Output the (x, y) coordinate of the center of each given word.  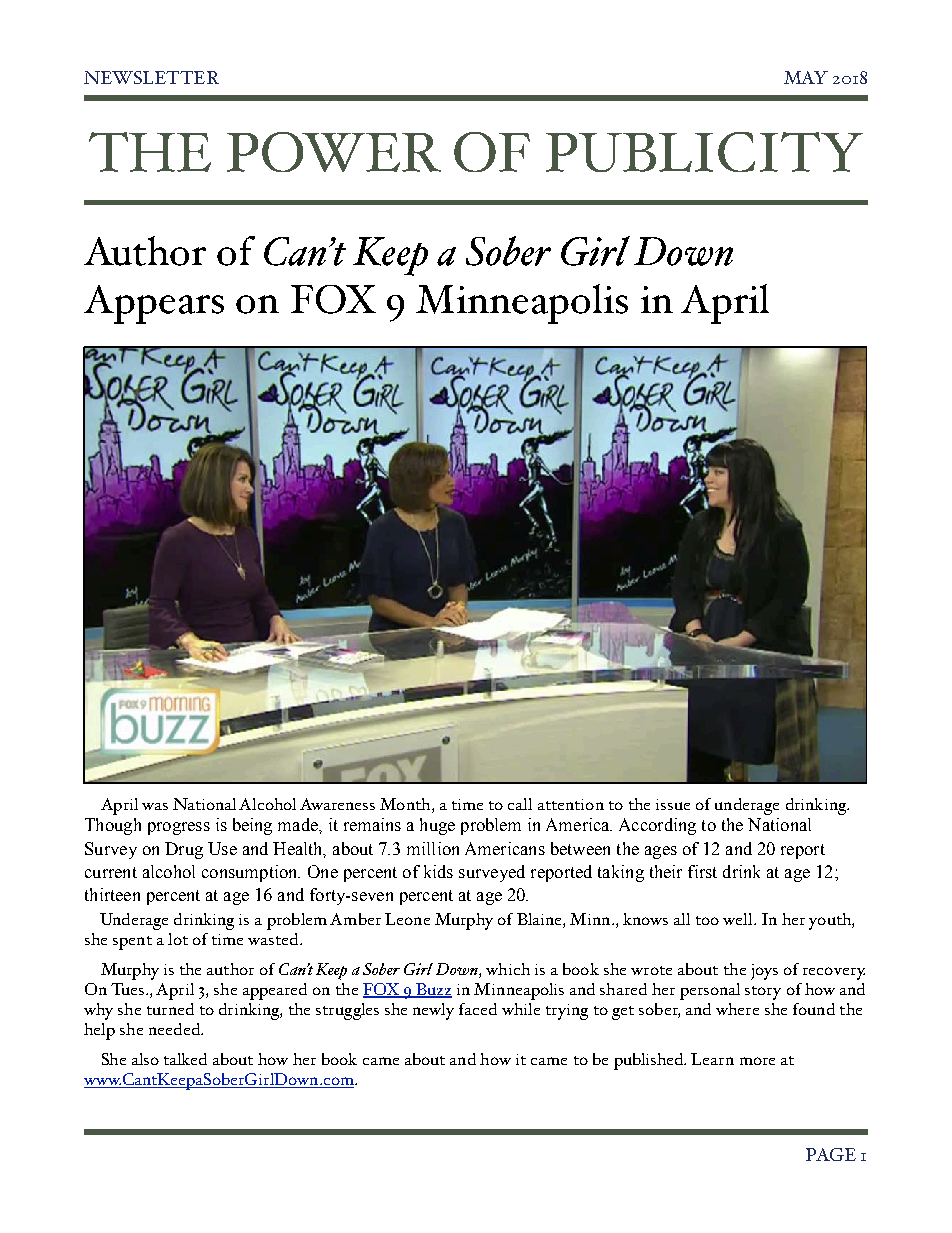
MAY (806, 77)
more (757, 1061)
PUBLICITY (704, 152)
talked (185, 1059)
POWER (334, 152)
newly (433, 1011)
